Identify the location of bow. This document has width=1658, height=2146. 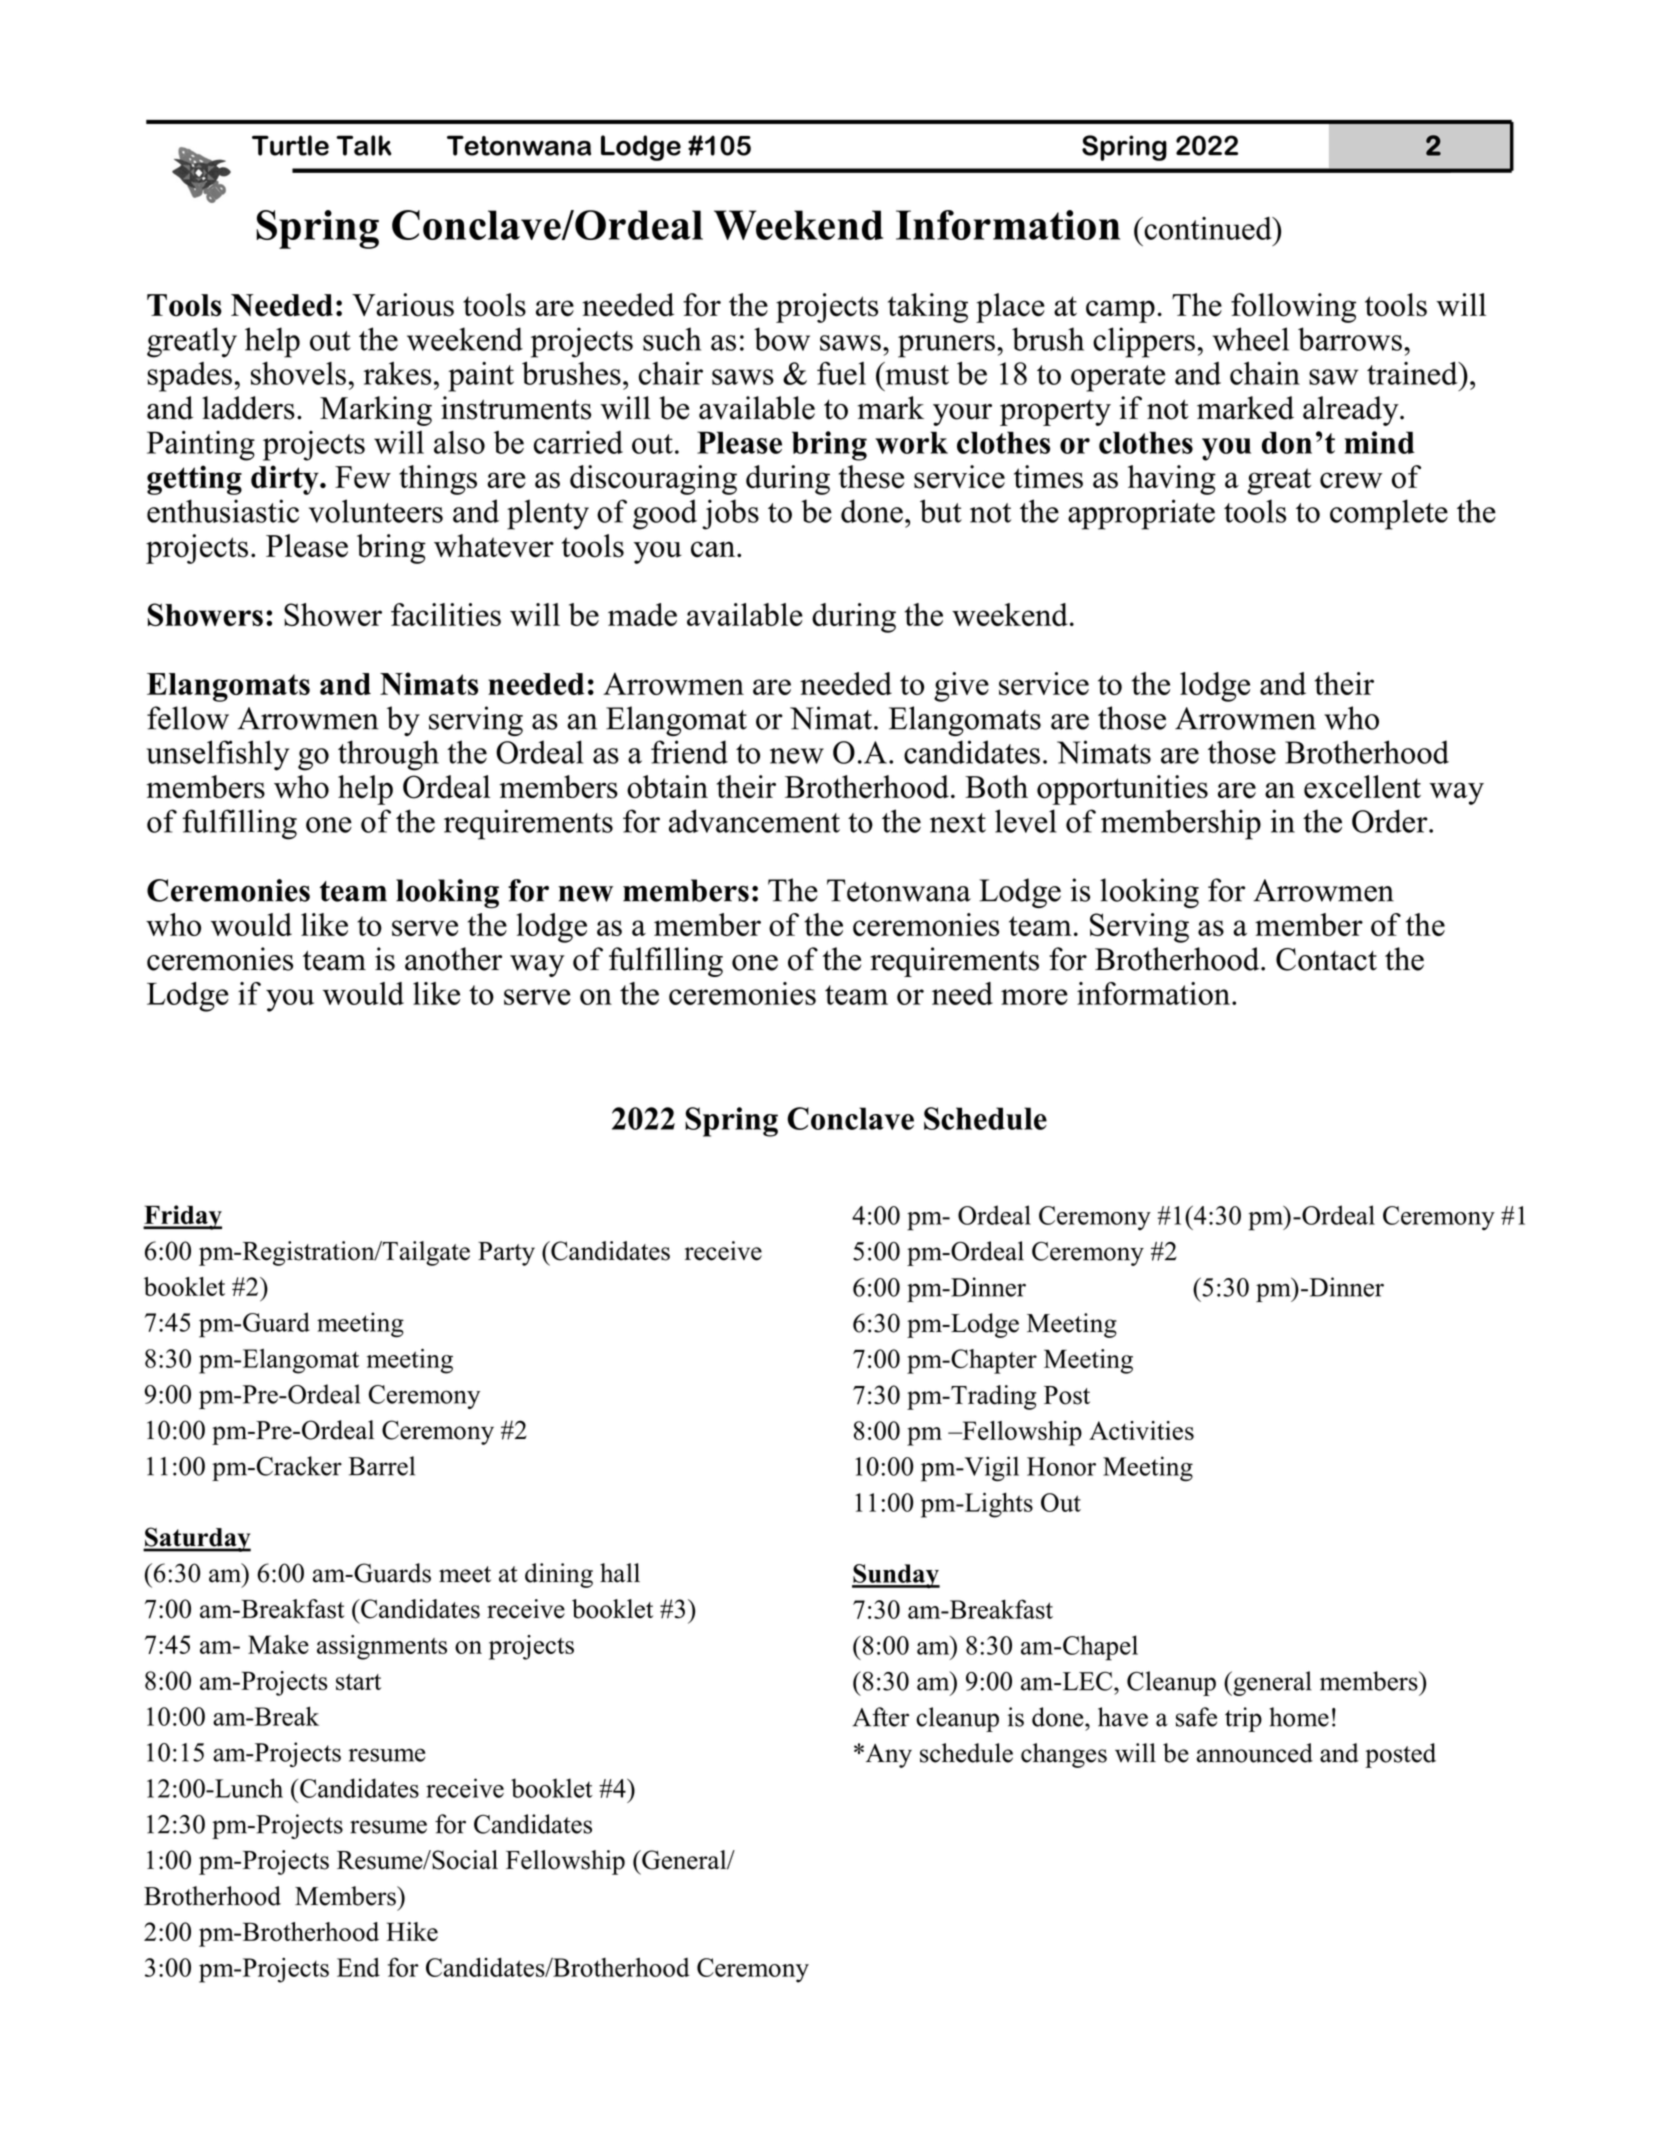
(782, 339).
